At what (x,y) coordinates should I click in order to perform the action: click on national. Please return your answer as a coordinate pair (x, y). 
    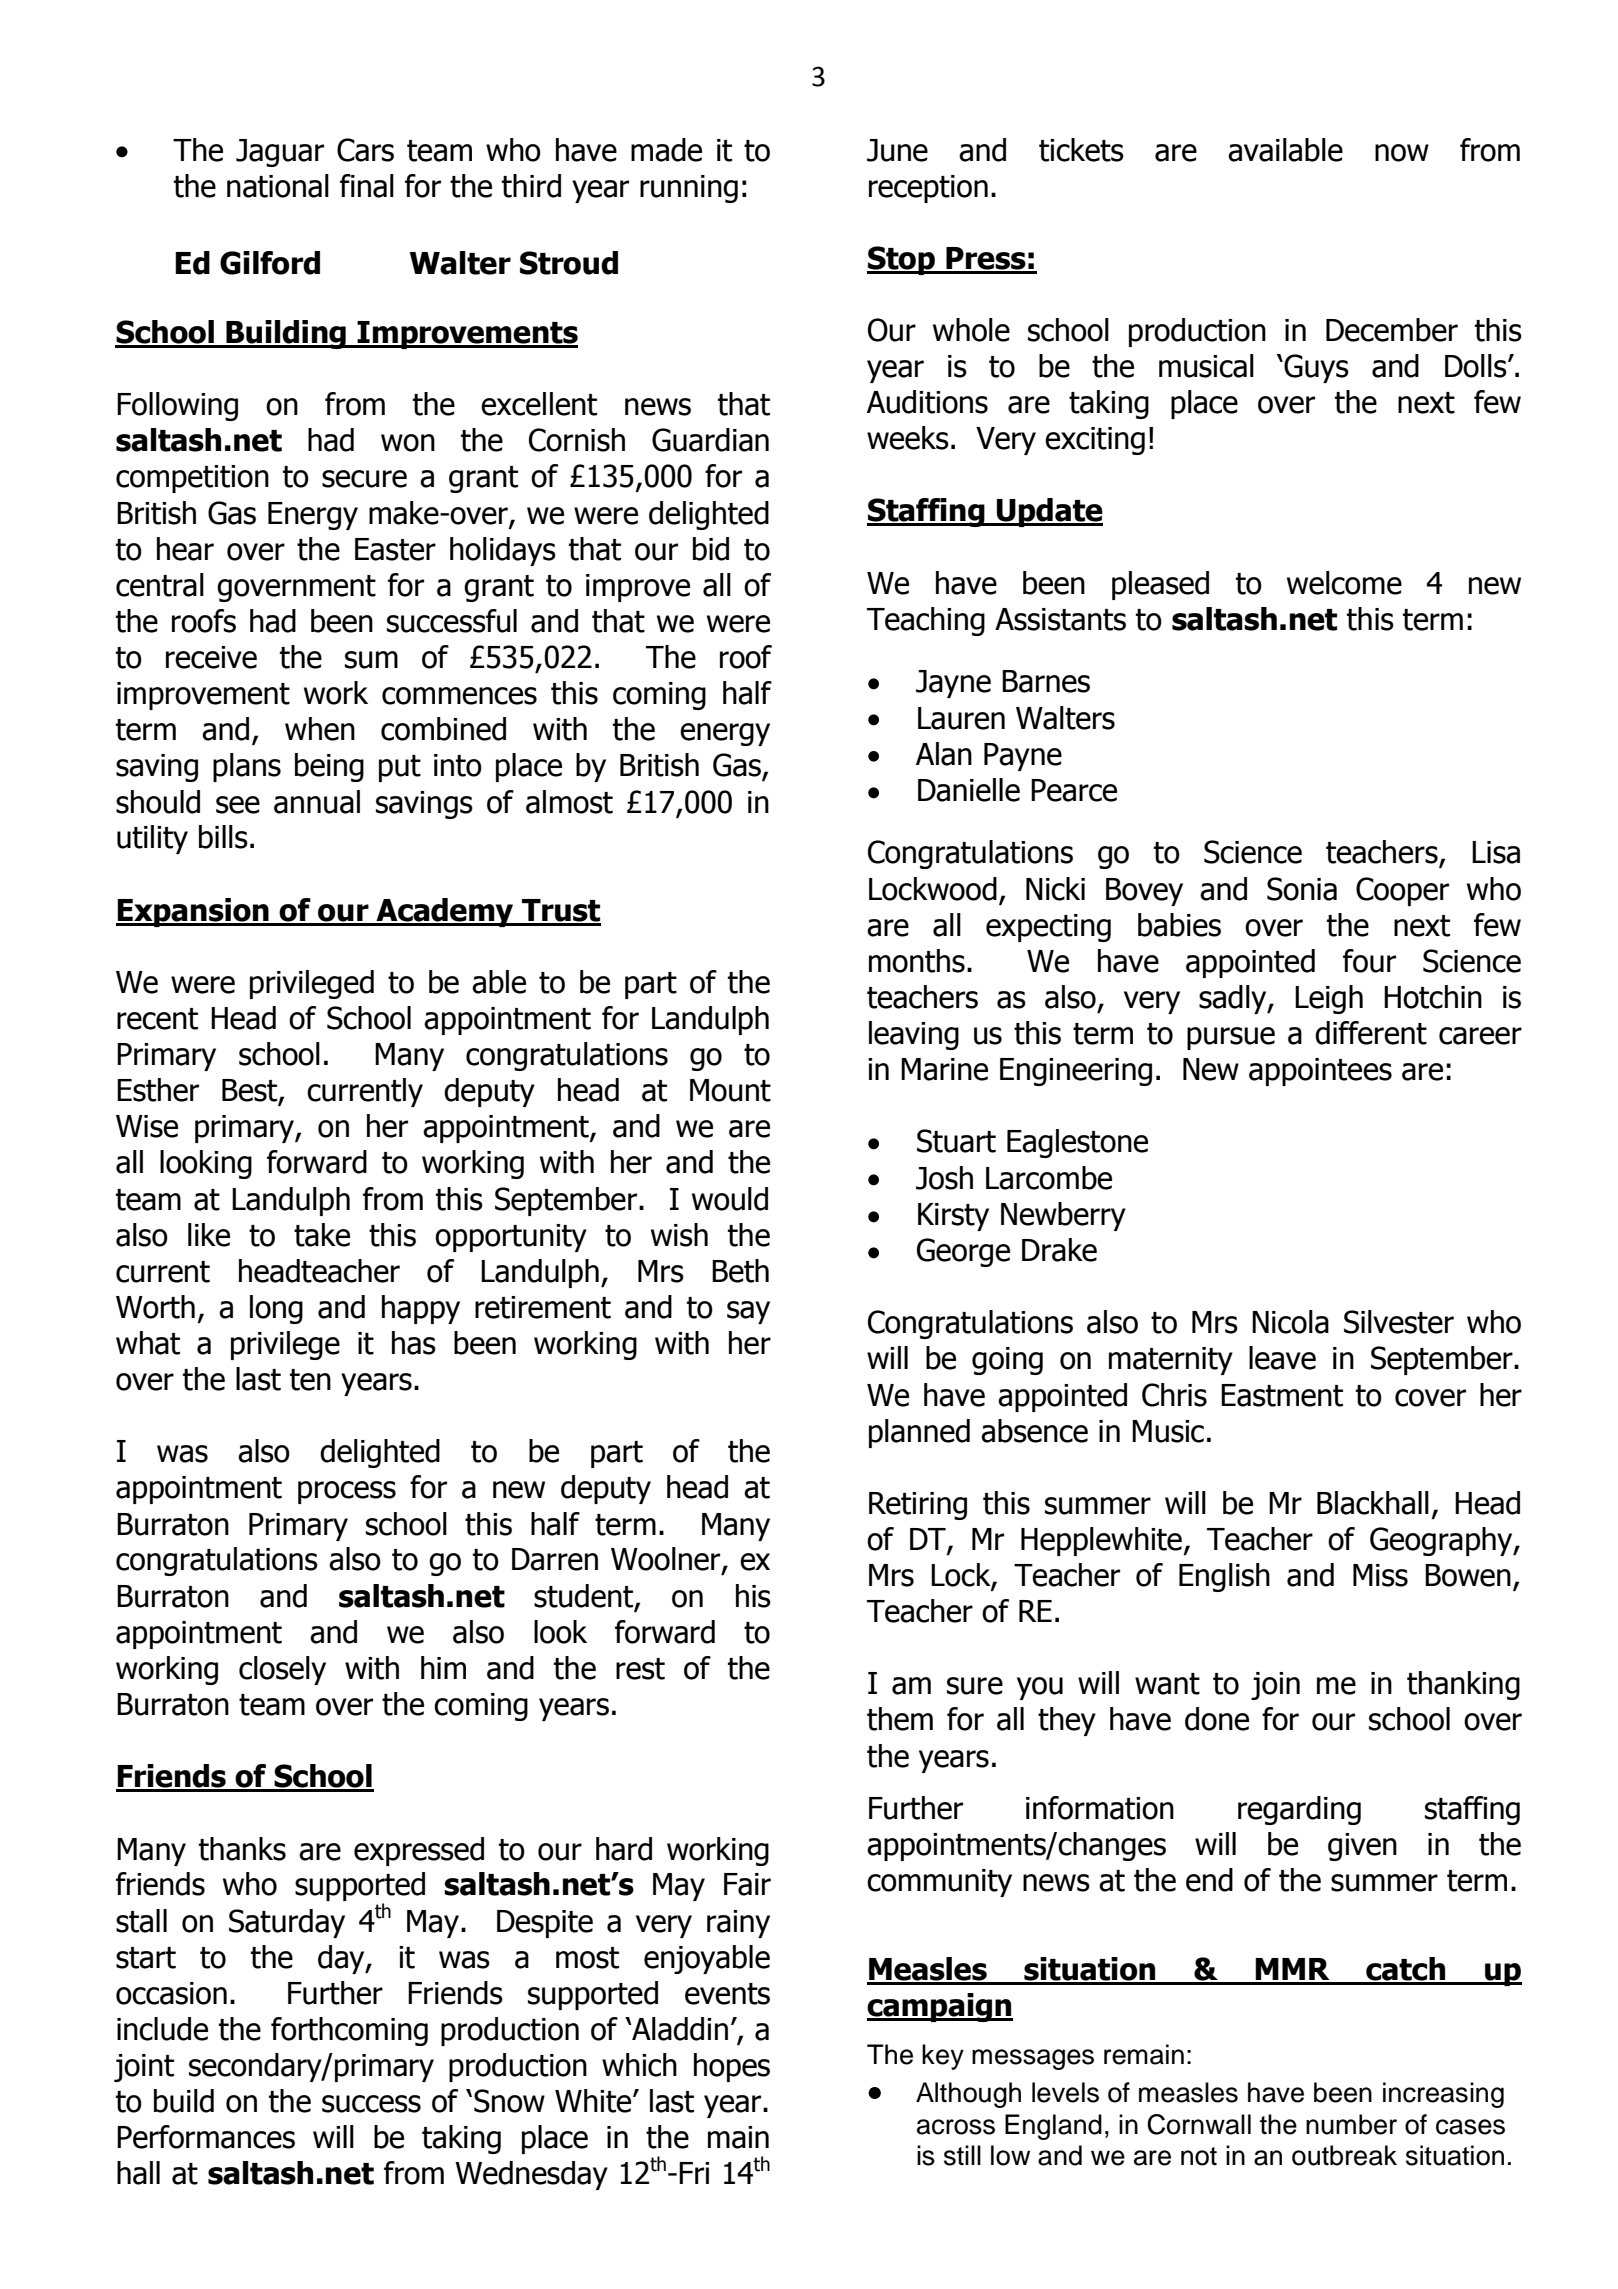
    Looking at the image, I should click on (278, 186).
